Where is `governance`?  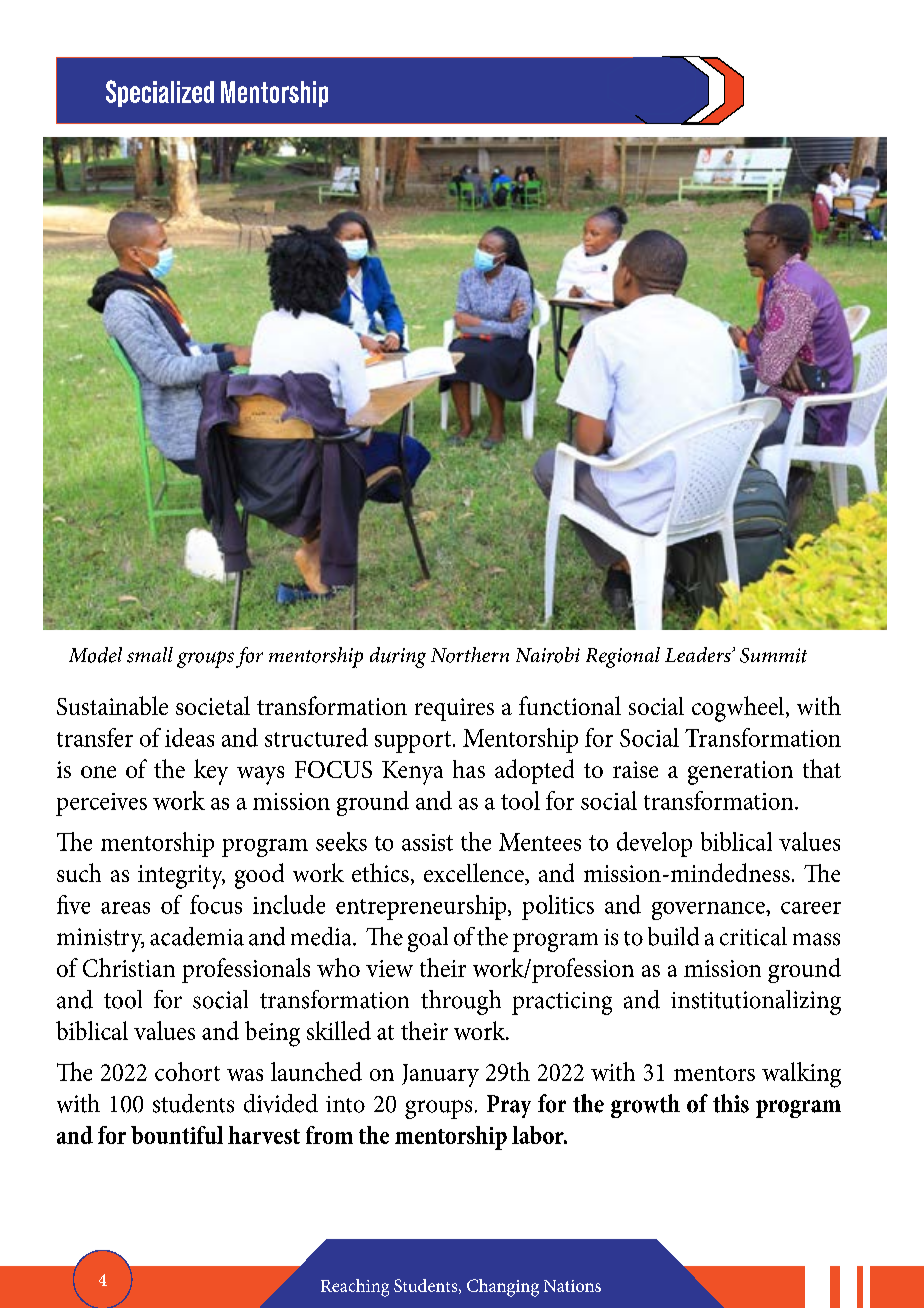
governance is located at coordinates (709, 911).
